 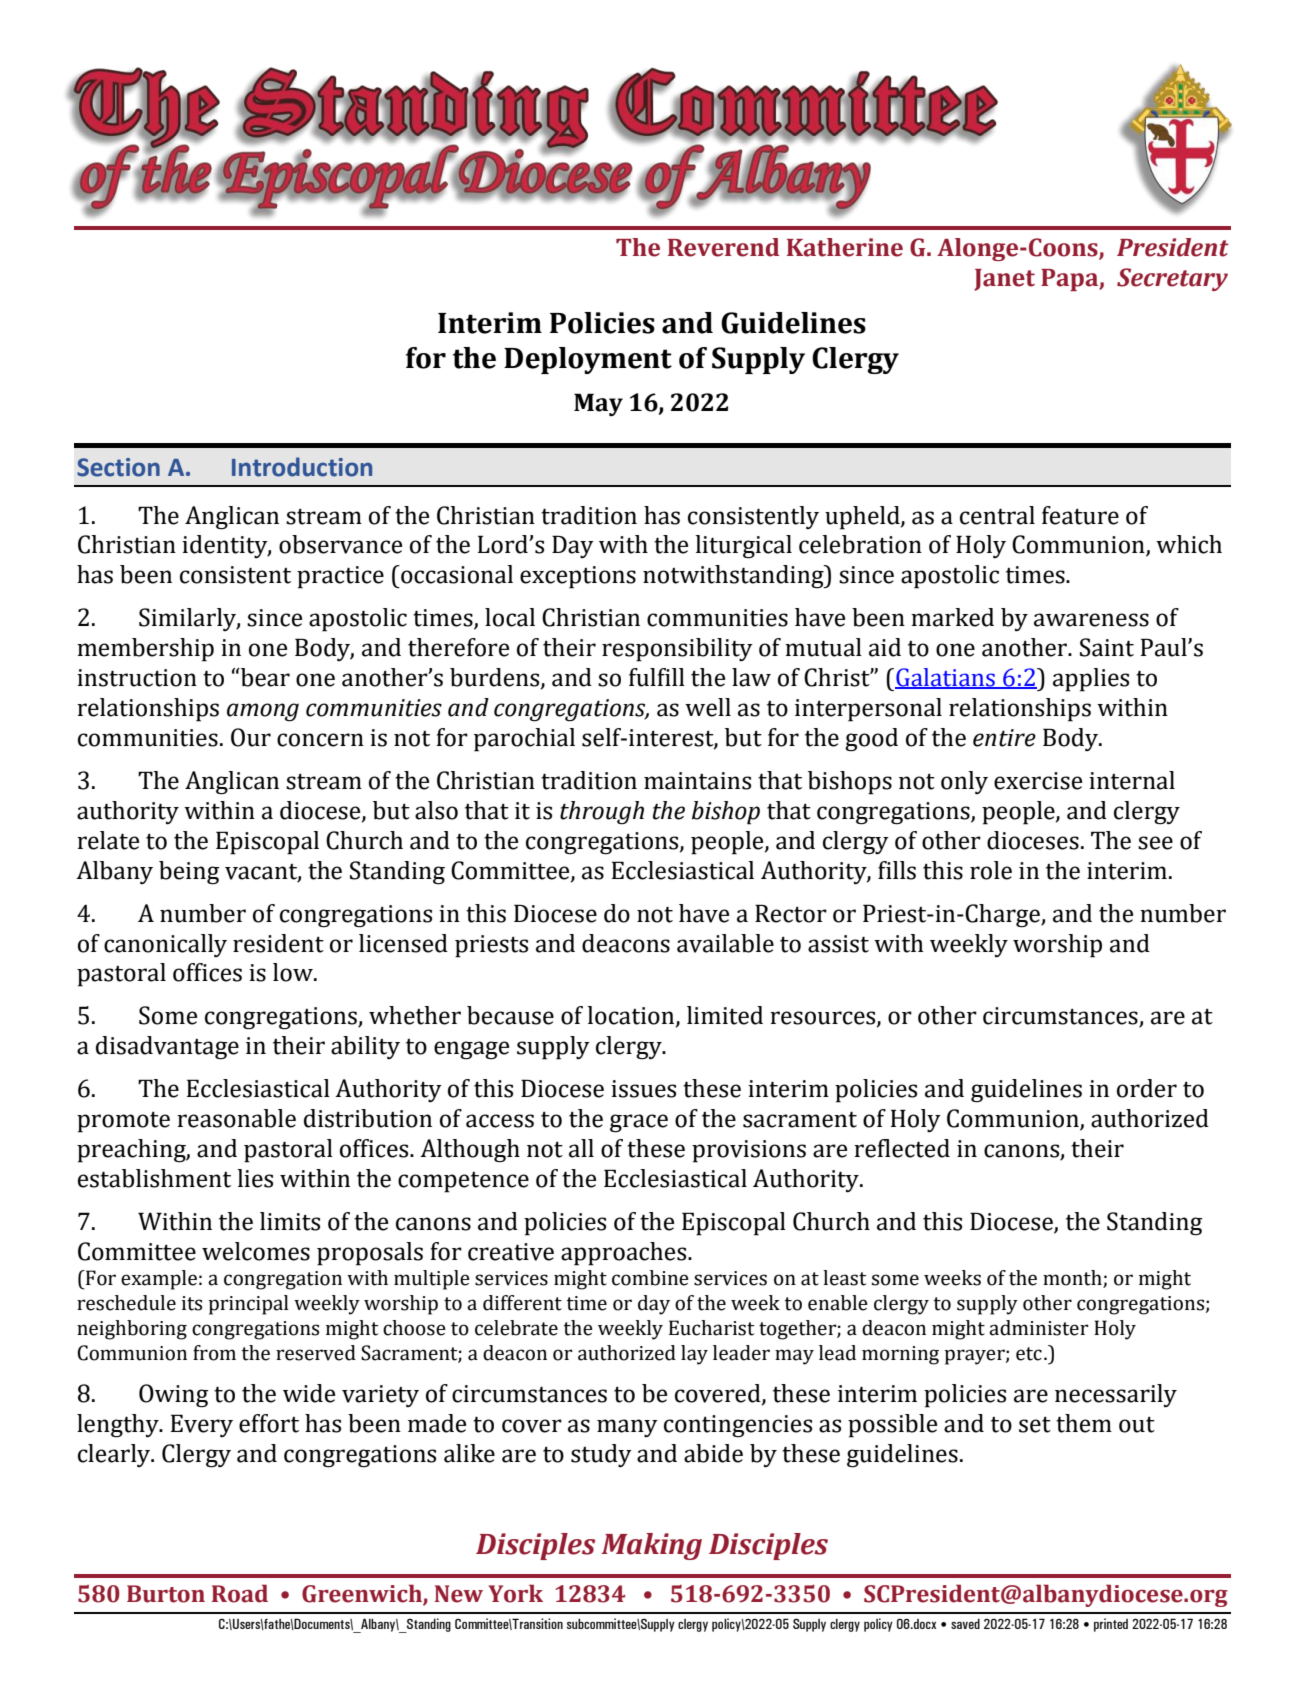 I want to click on printed, so click(x=1111, y=1625).
